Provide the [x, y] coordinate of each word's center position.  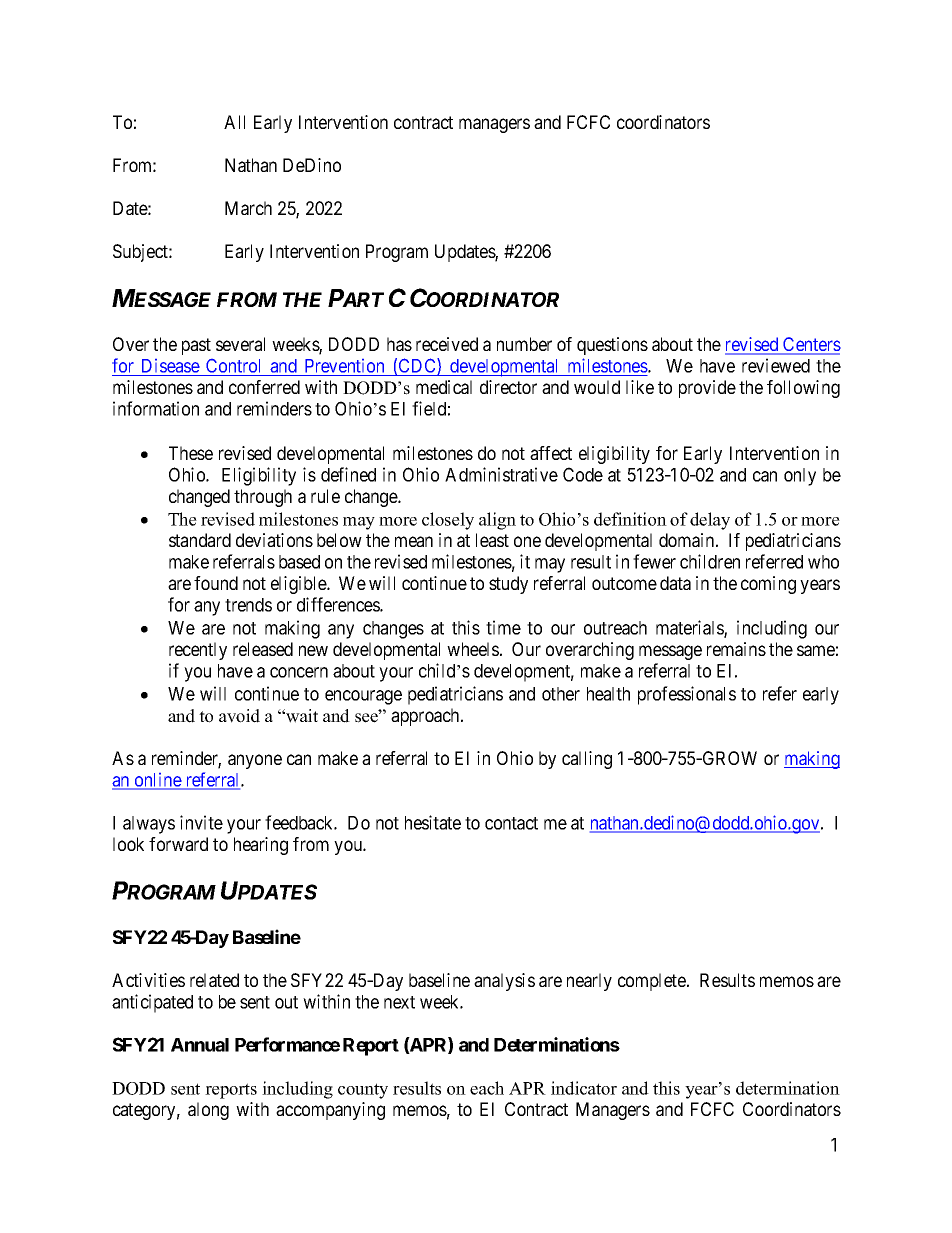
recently [198, 651]
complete [653, 982]
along [208, 1111]
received [447, 344]
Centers [811, 345]
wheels [473, 649]
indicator [584, 1088]
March [248, 208]
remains [736, 649]
